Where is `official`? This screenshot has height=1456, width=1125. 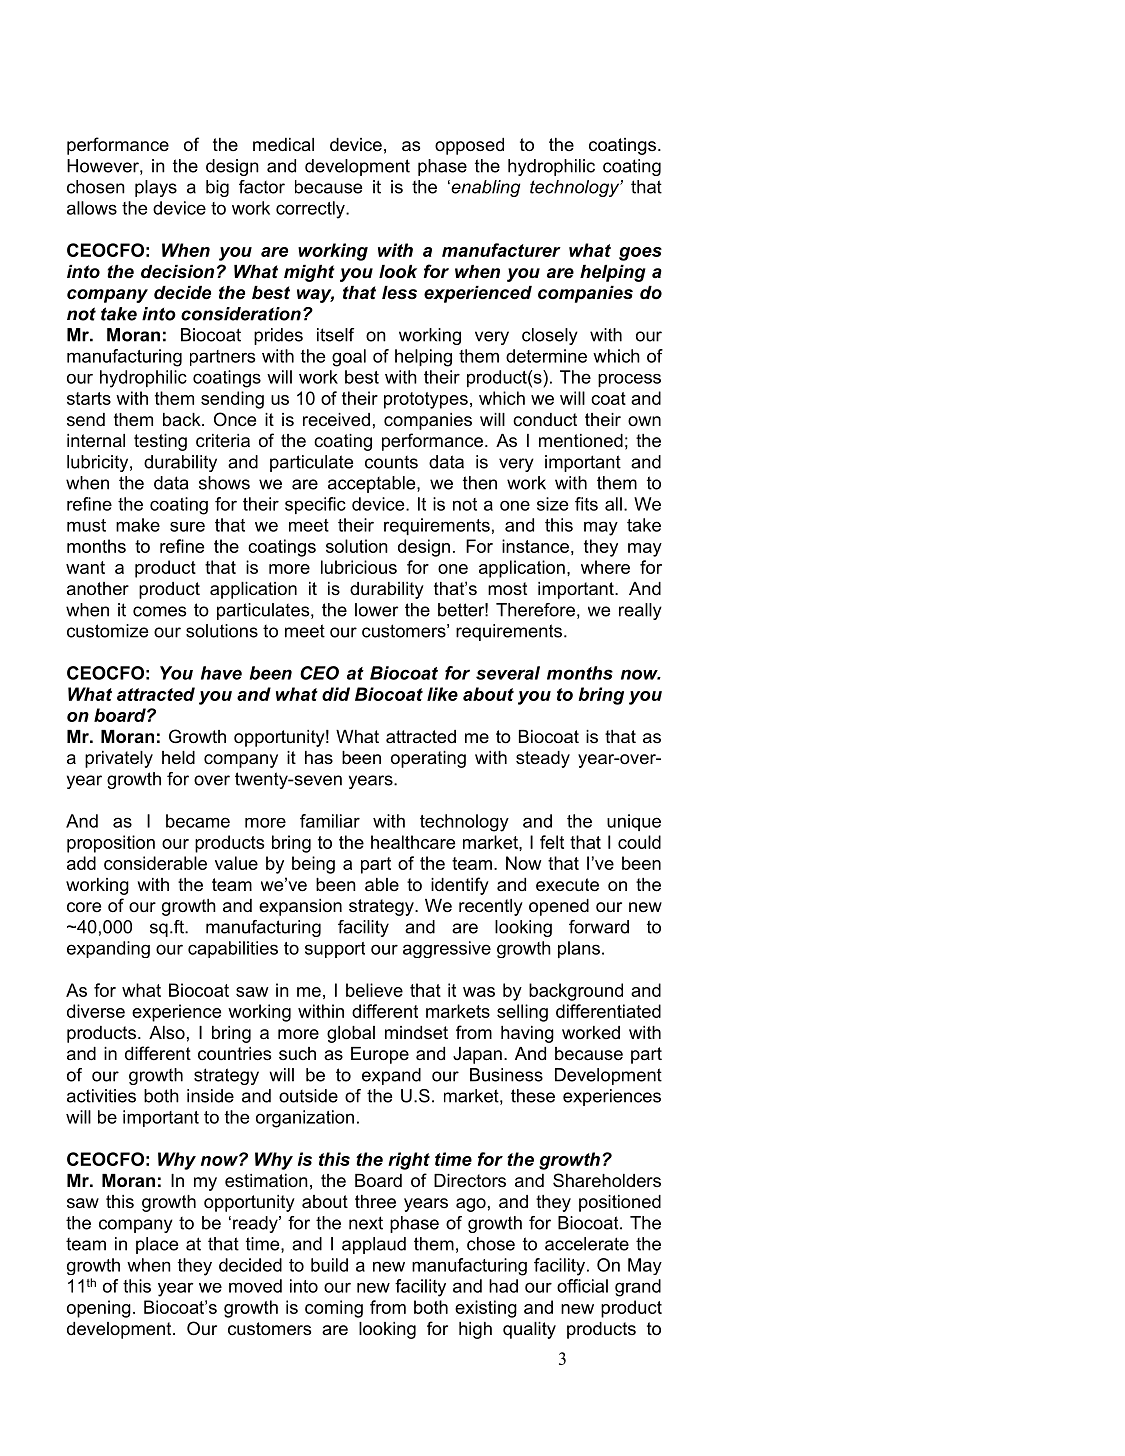 official is located at coordinates (582, 1286).
